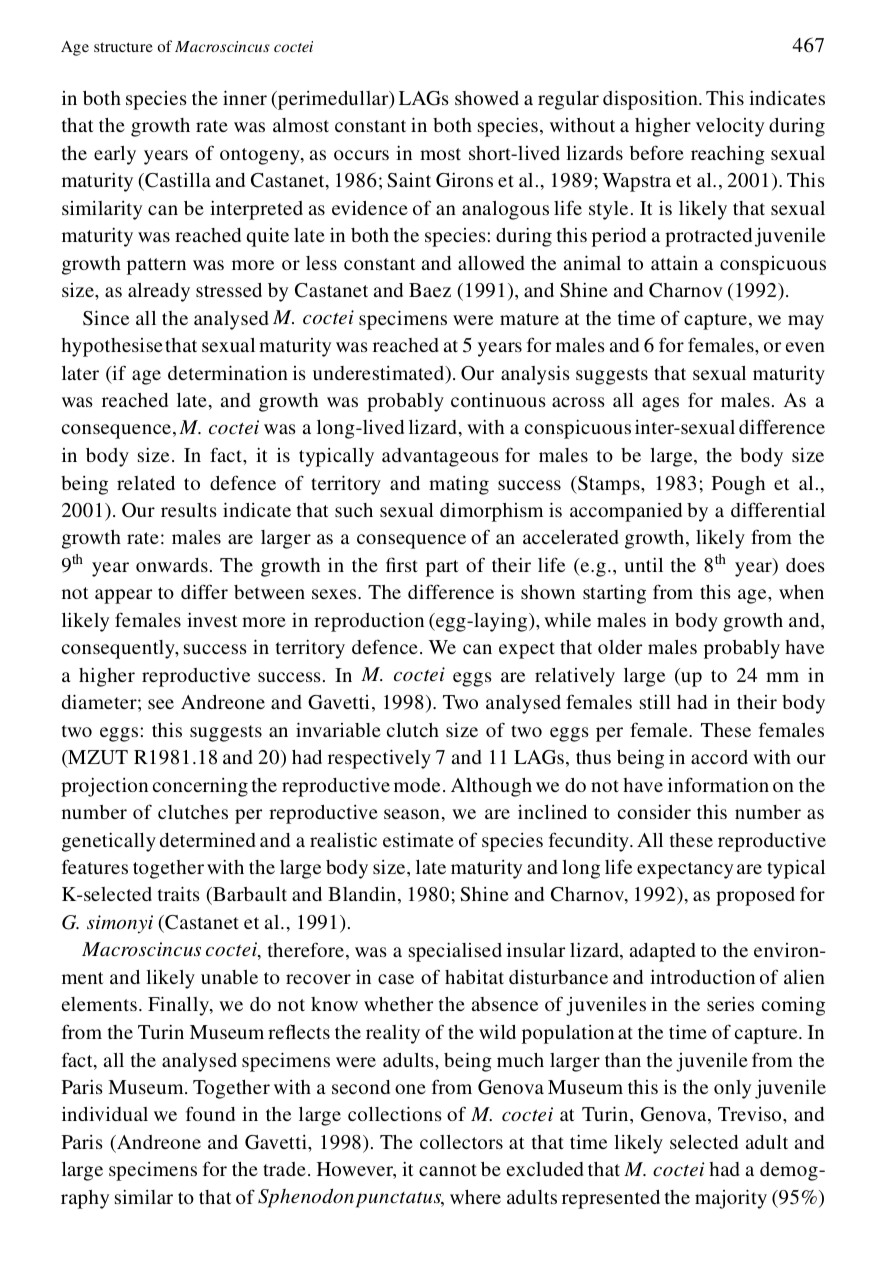  I want to click on showed, so click(487, 98).
